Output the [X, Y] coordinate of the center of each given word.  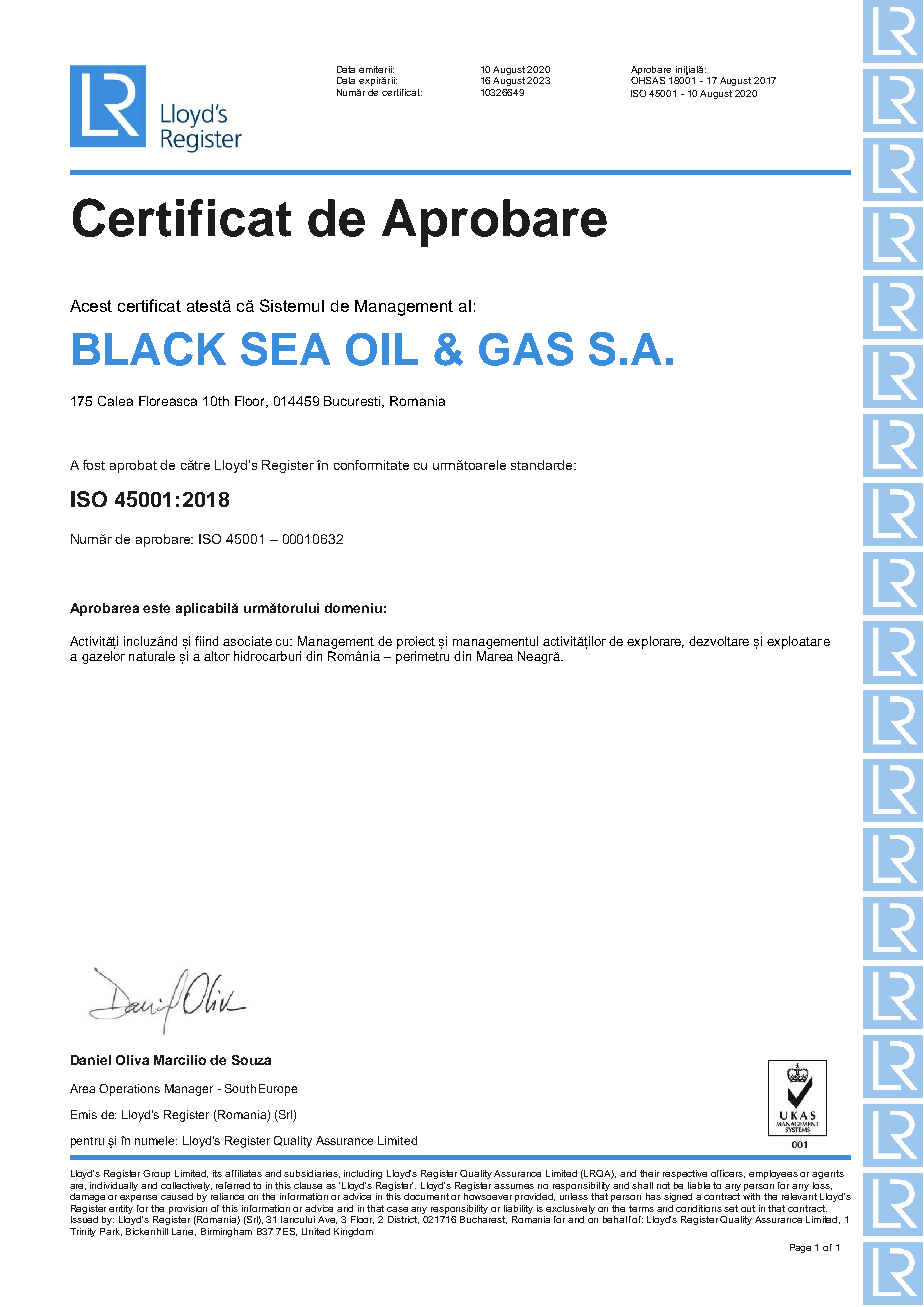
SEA [285, 349]
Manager [189, 1090]
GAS [526, 349]
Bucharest [483, 1220]
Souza [251, 1060]
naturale [152, 656]
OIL [382, 349]
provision [188, 1209]
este [156, 608]
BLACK [149, 349]
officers [728, 1174]
